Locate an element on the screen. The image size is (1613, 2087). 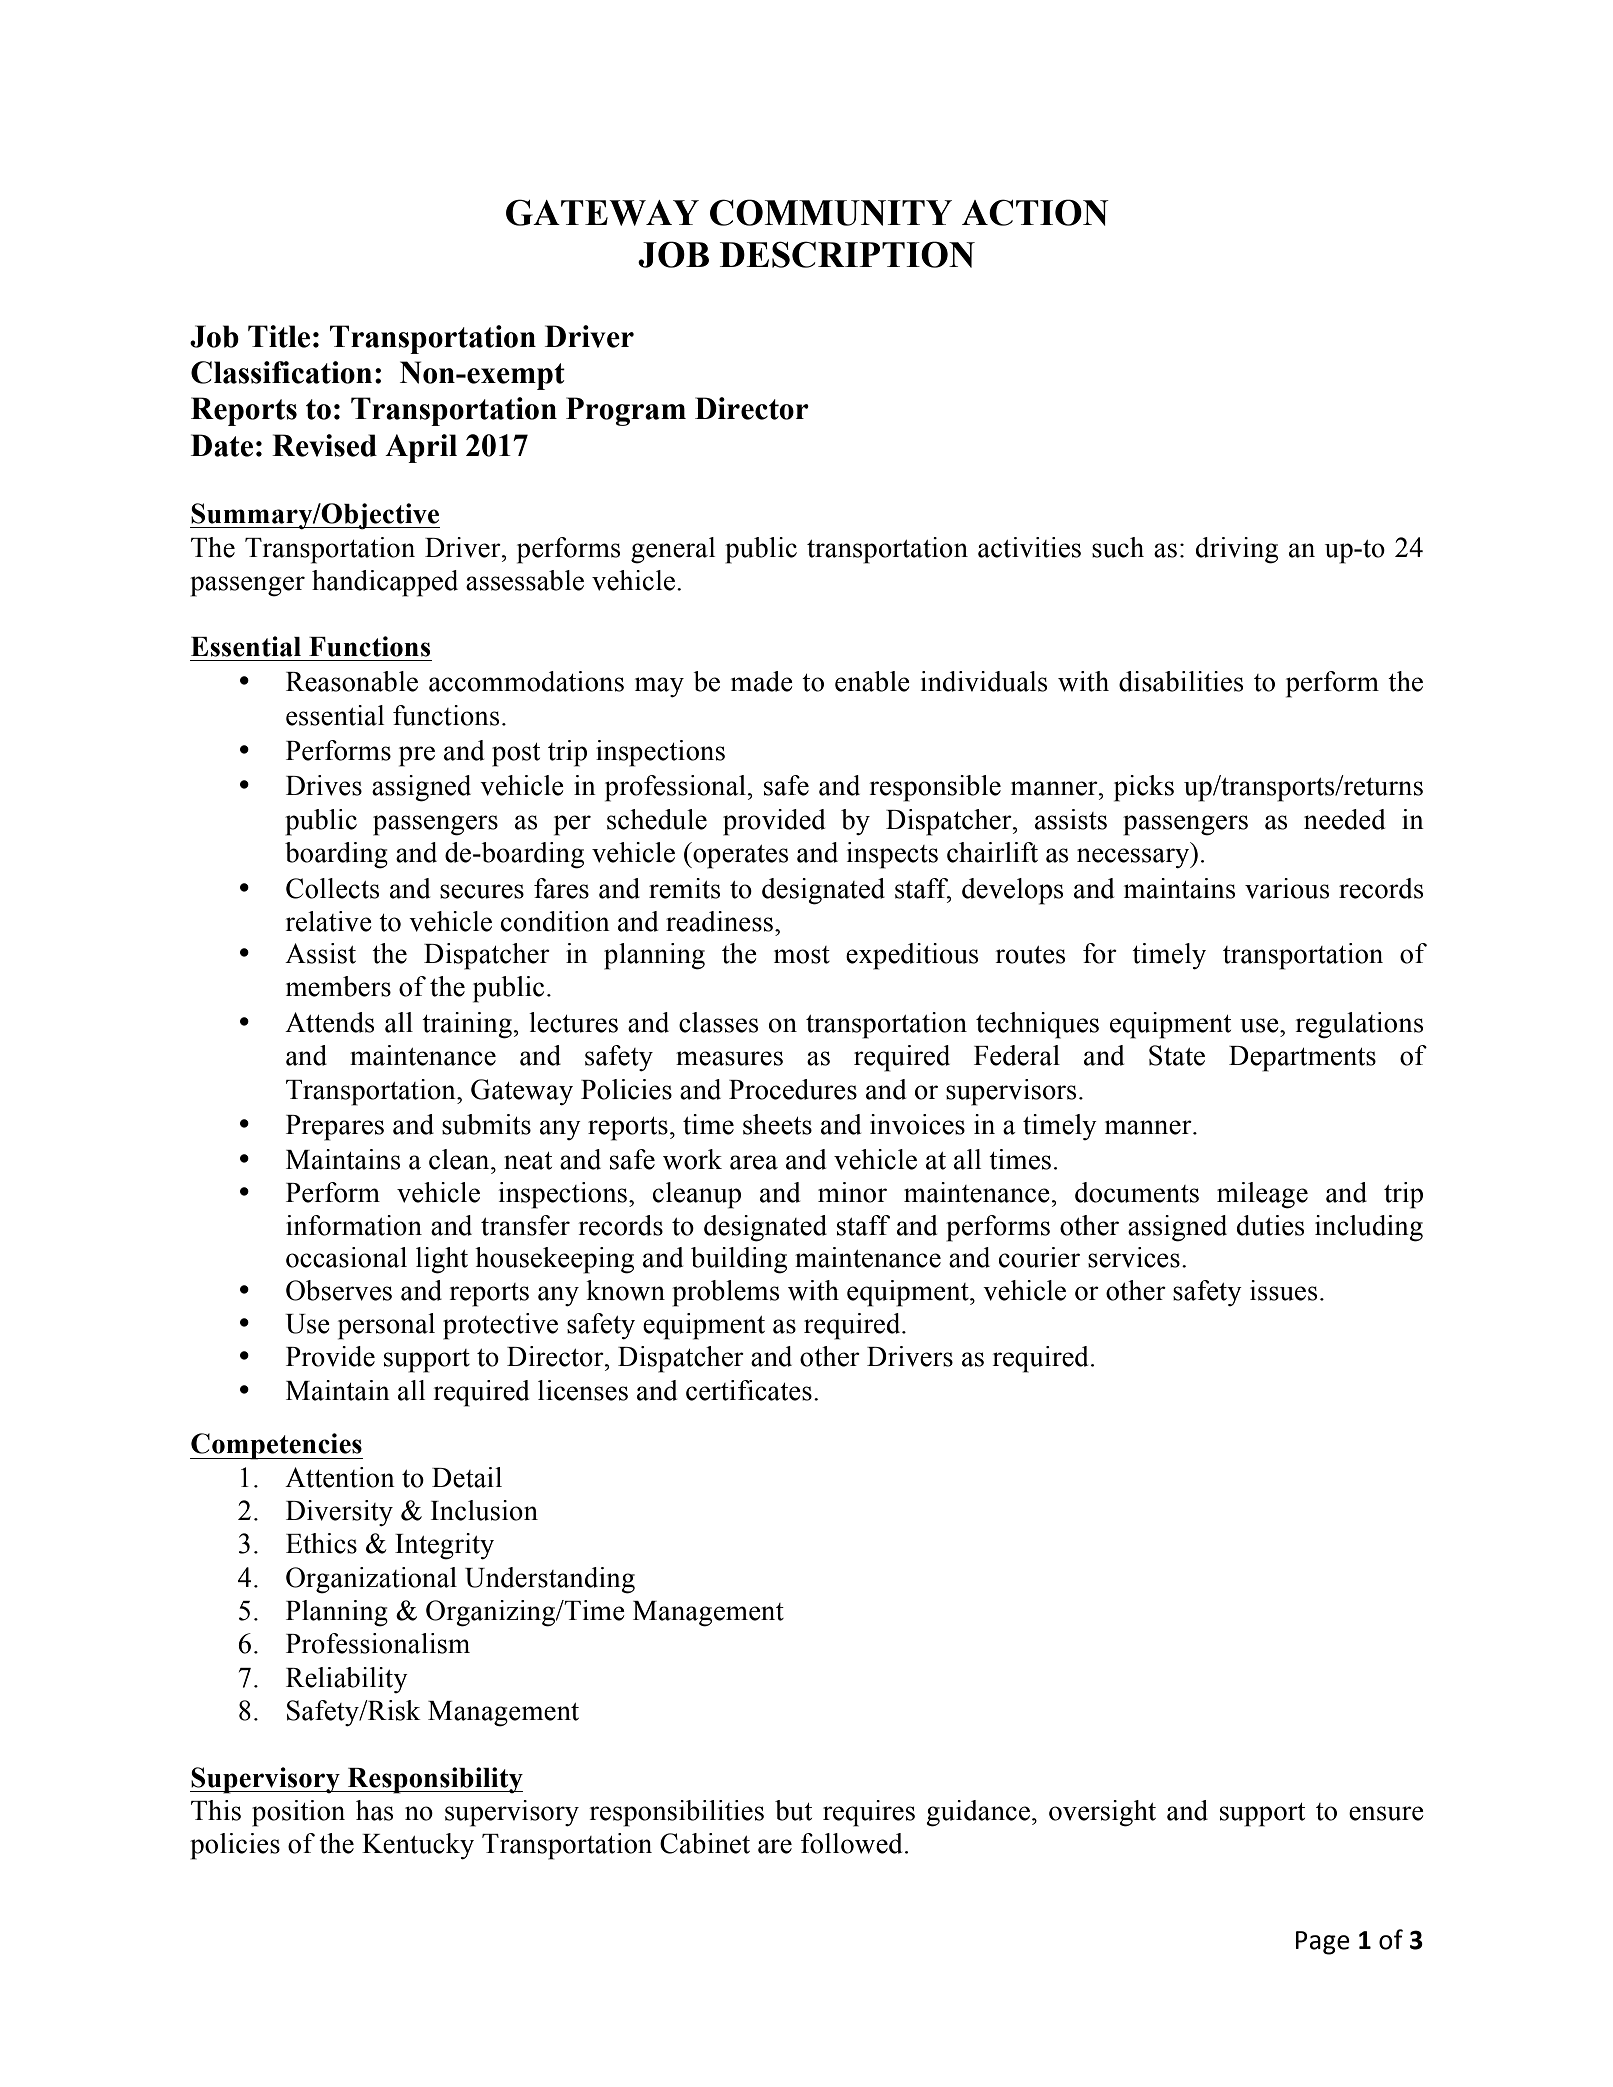
issues is located at coordinates (1283, 1290).
